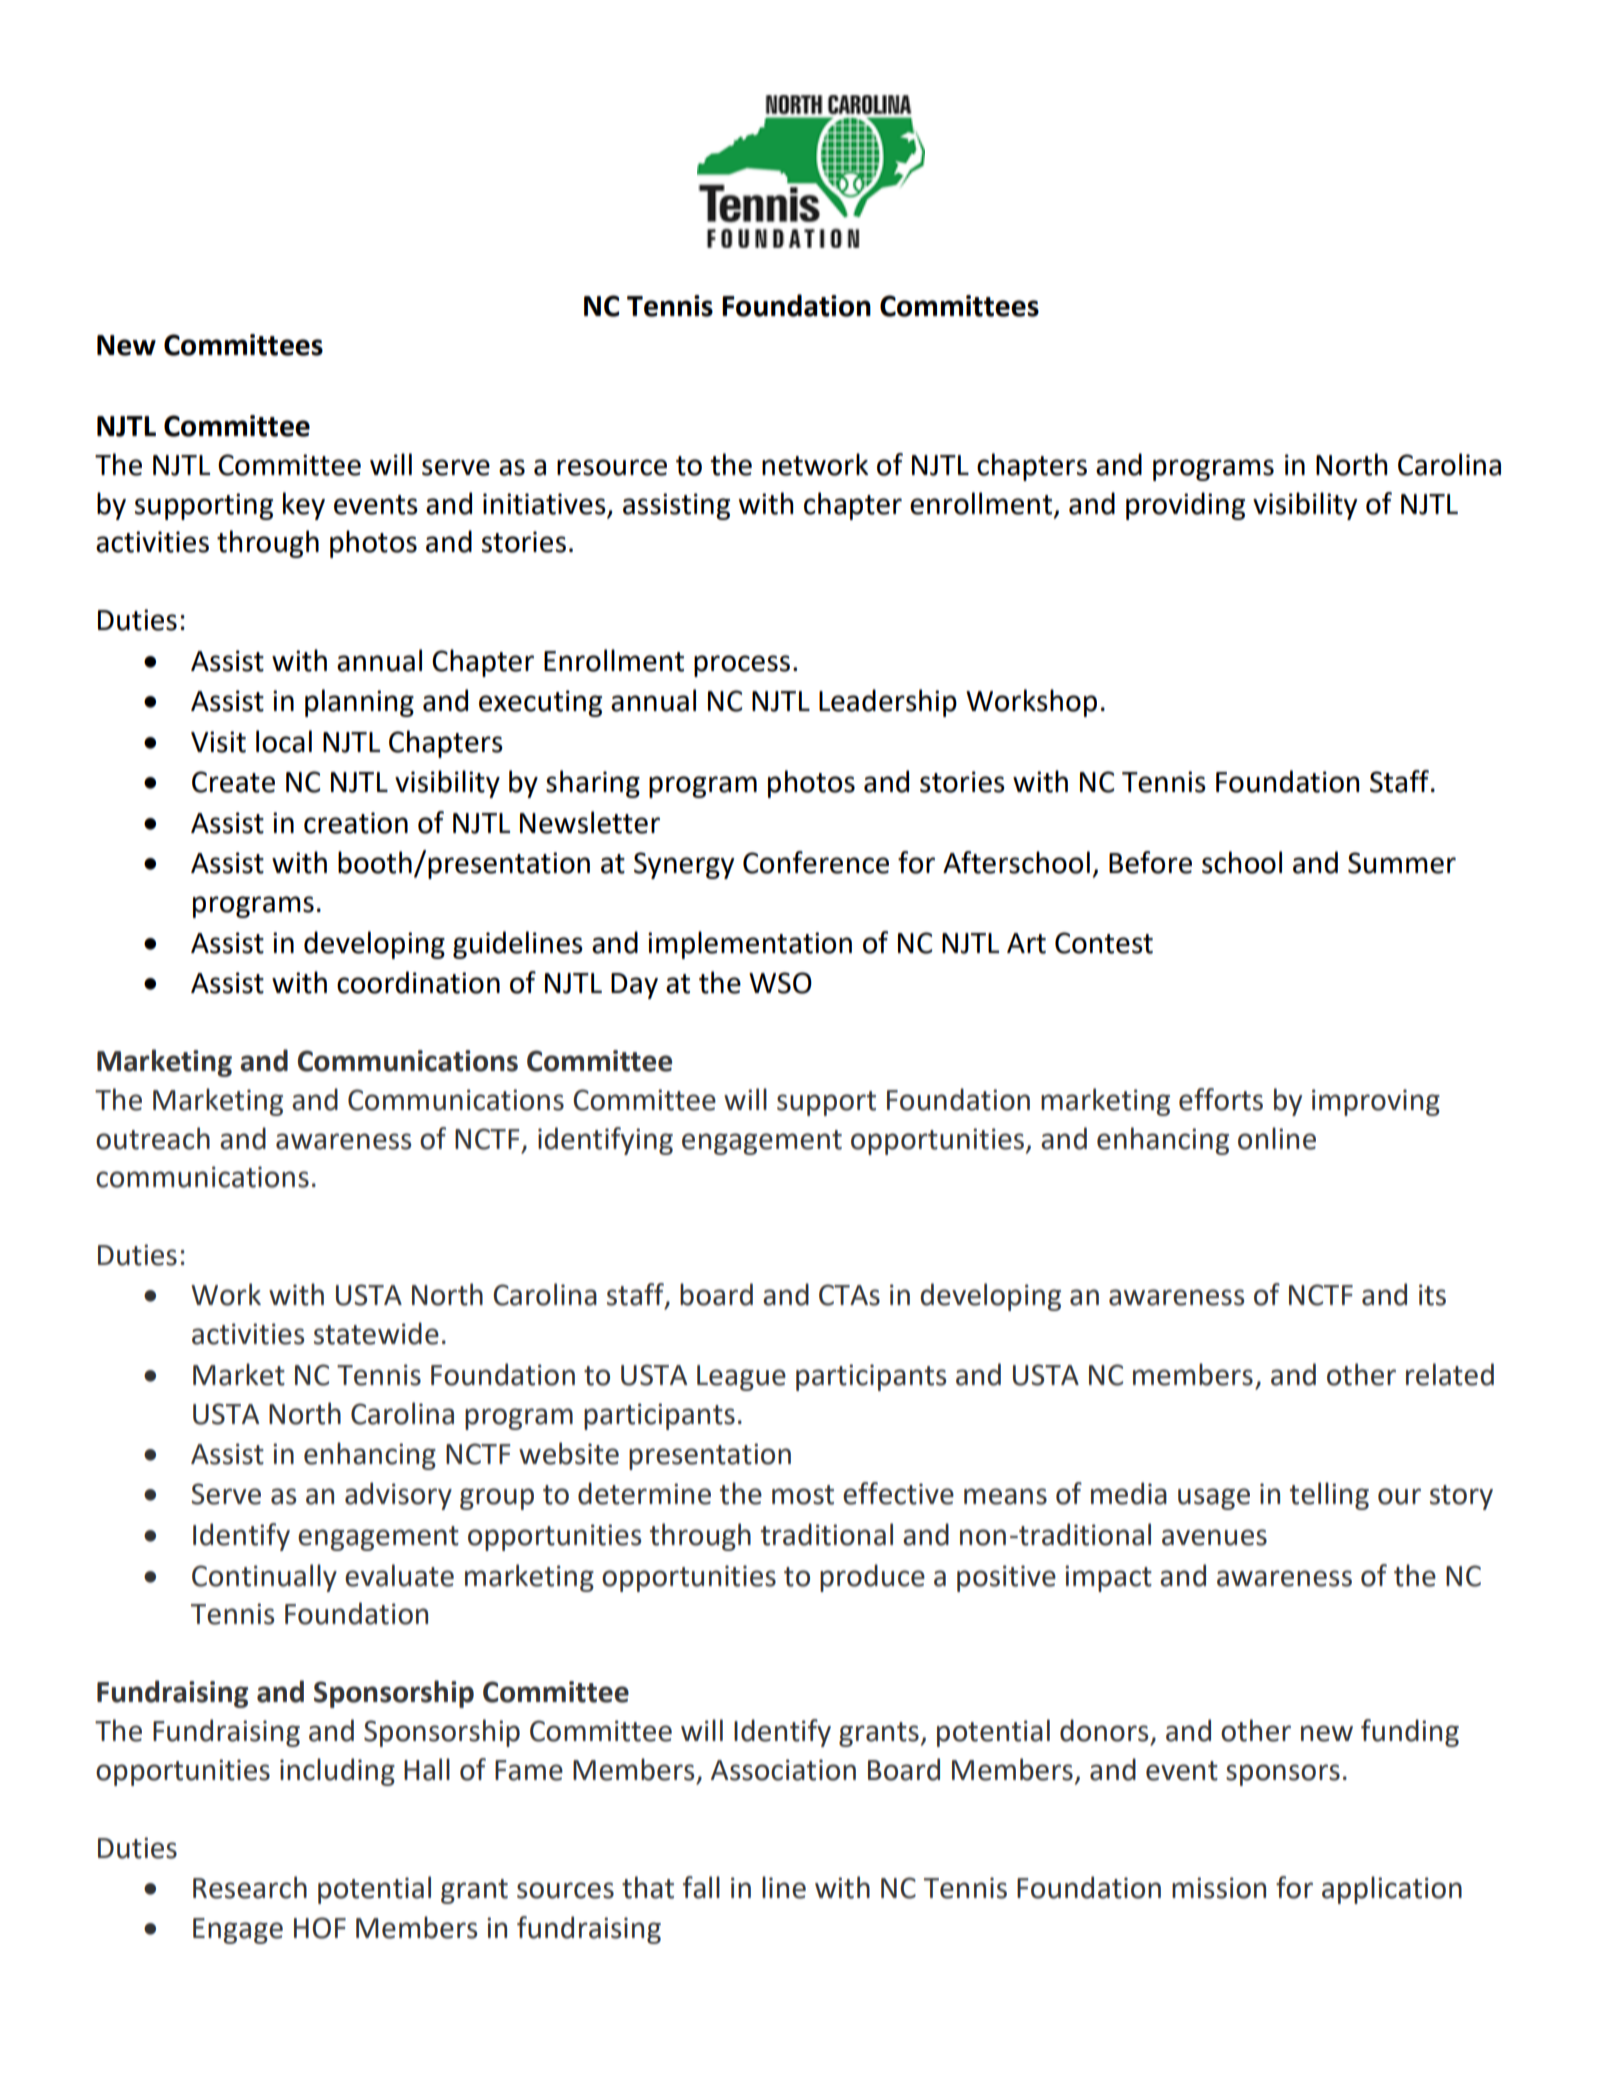 Image resolution: width=1622 pixels, height=2099 pixels. Describe the element at coordinates (304, 506) in the screenshot. I see `key` at that location.
